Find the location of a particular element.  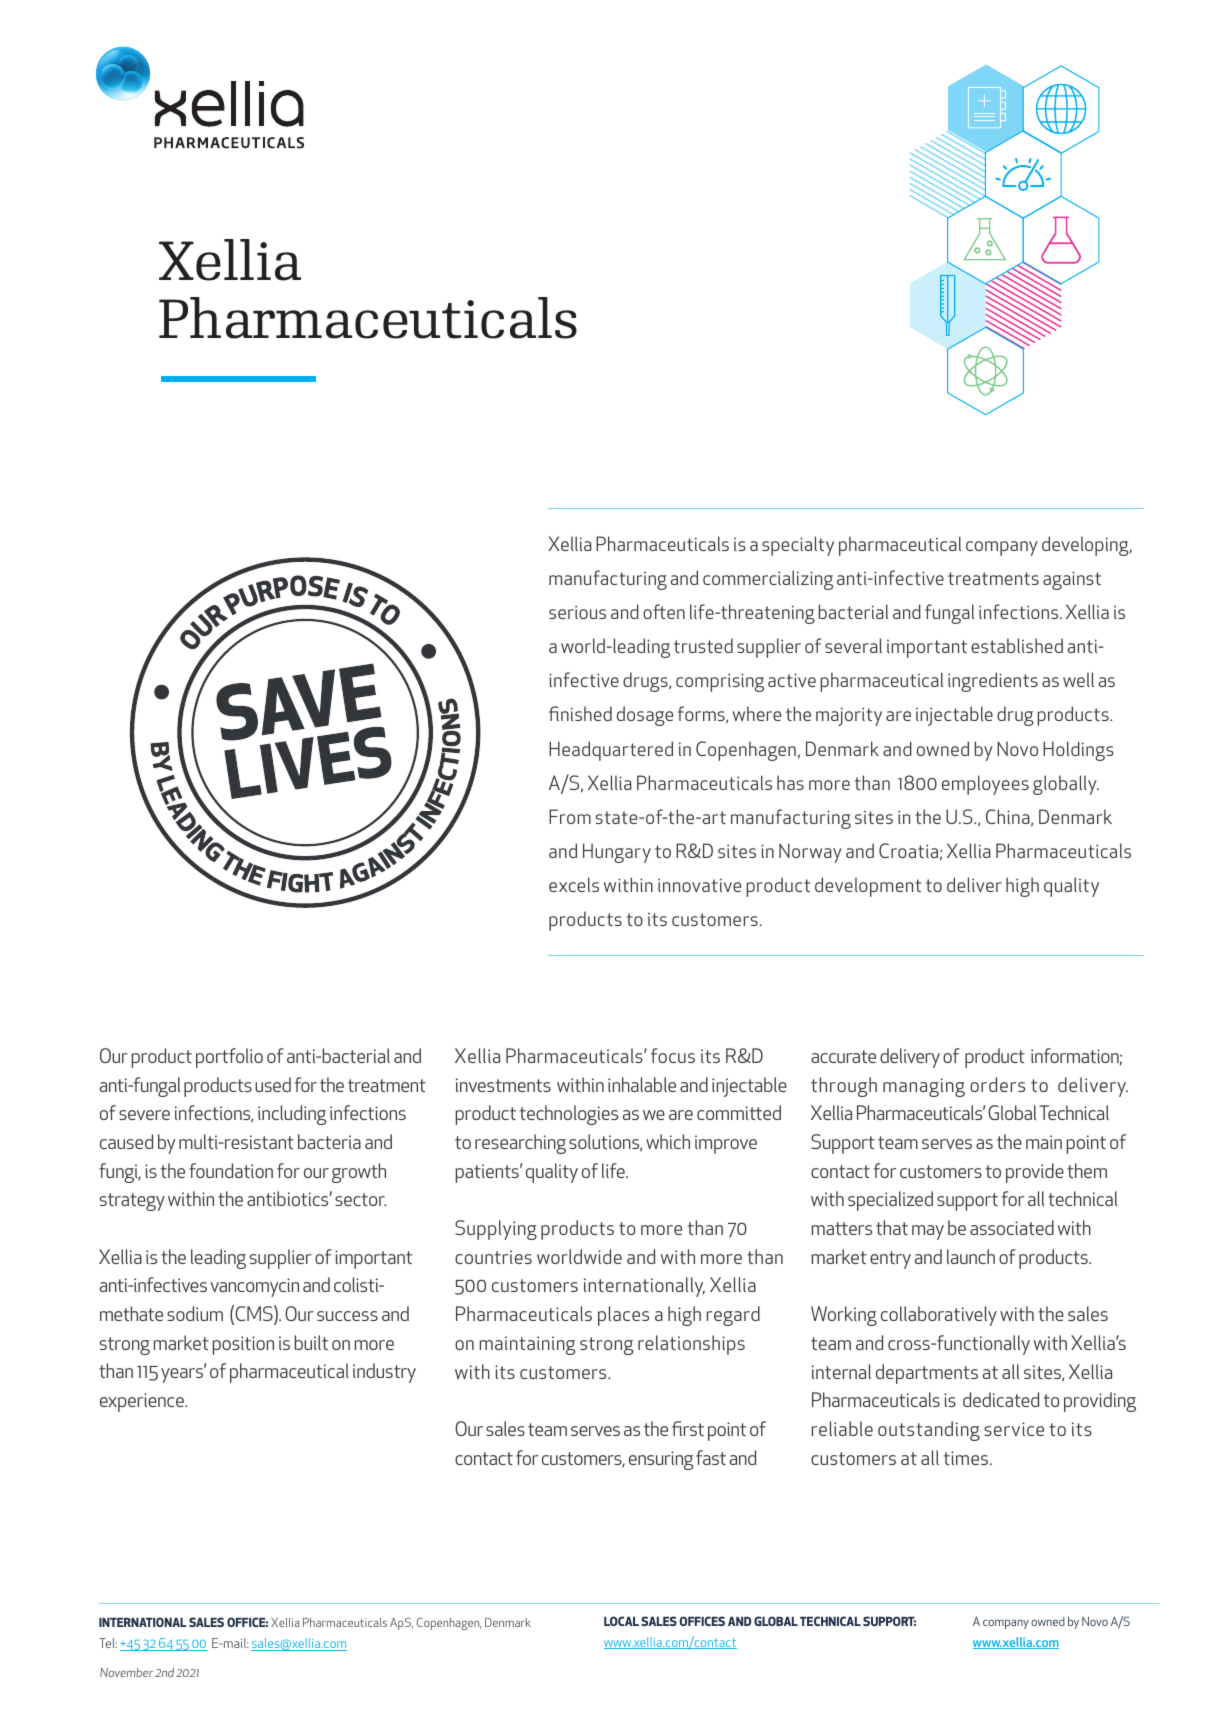

employees is located at coordinates (985, 785).
